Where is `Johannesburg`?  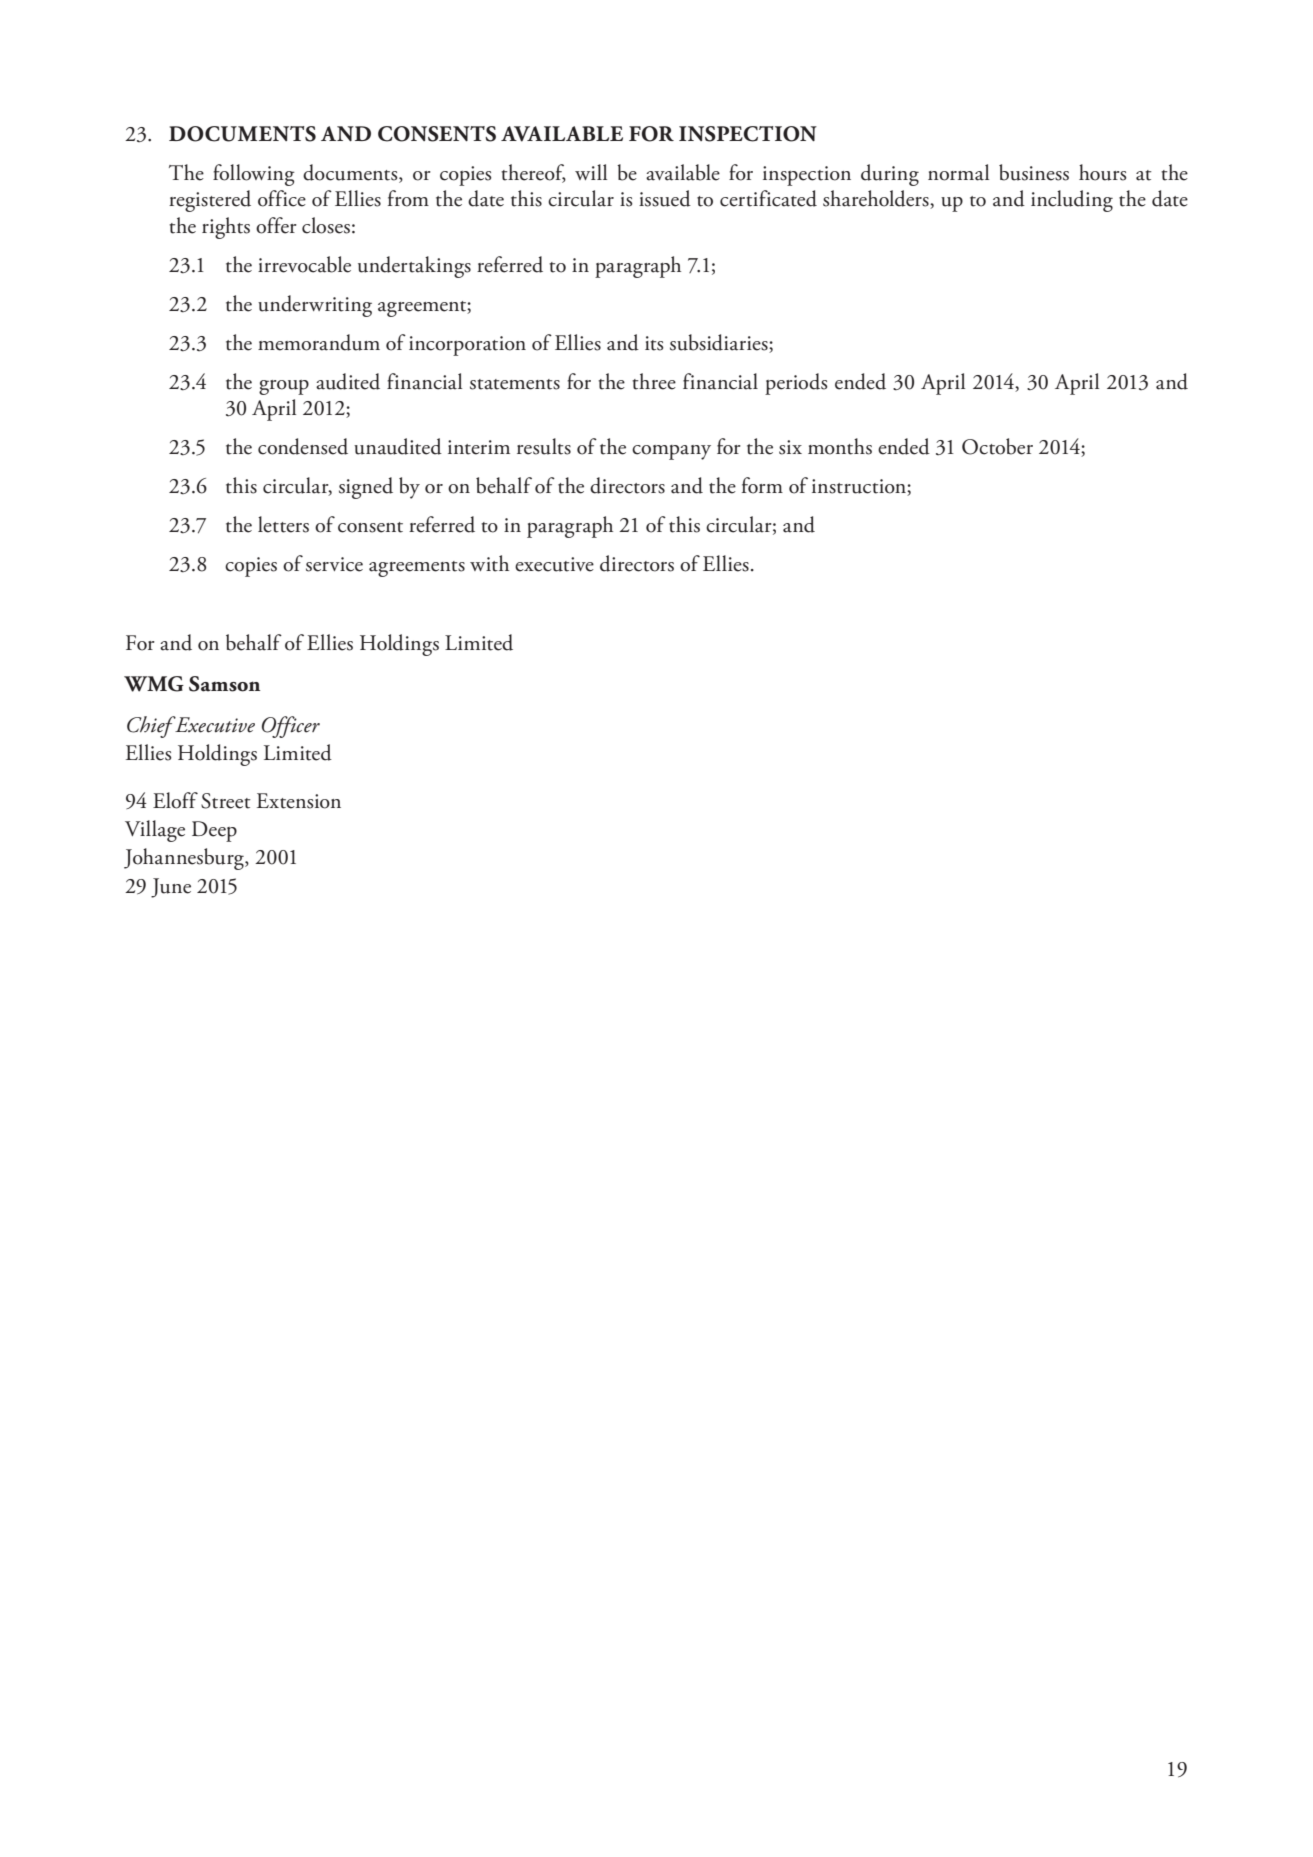
Johannesburg is located at coordinates (185, 859).
